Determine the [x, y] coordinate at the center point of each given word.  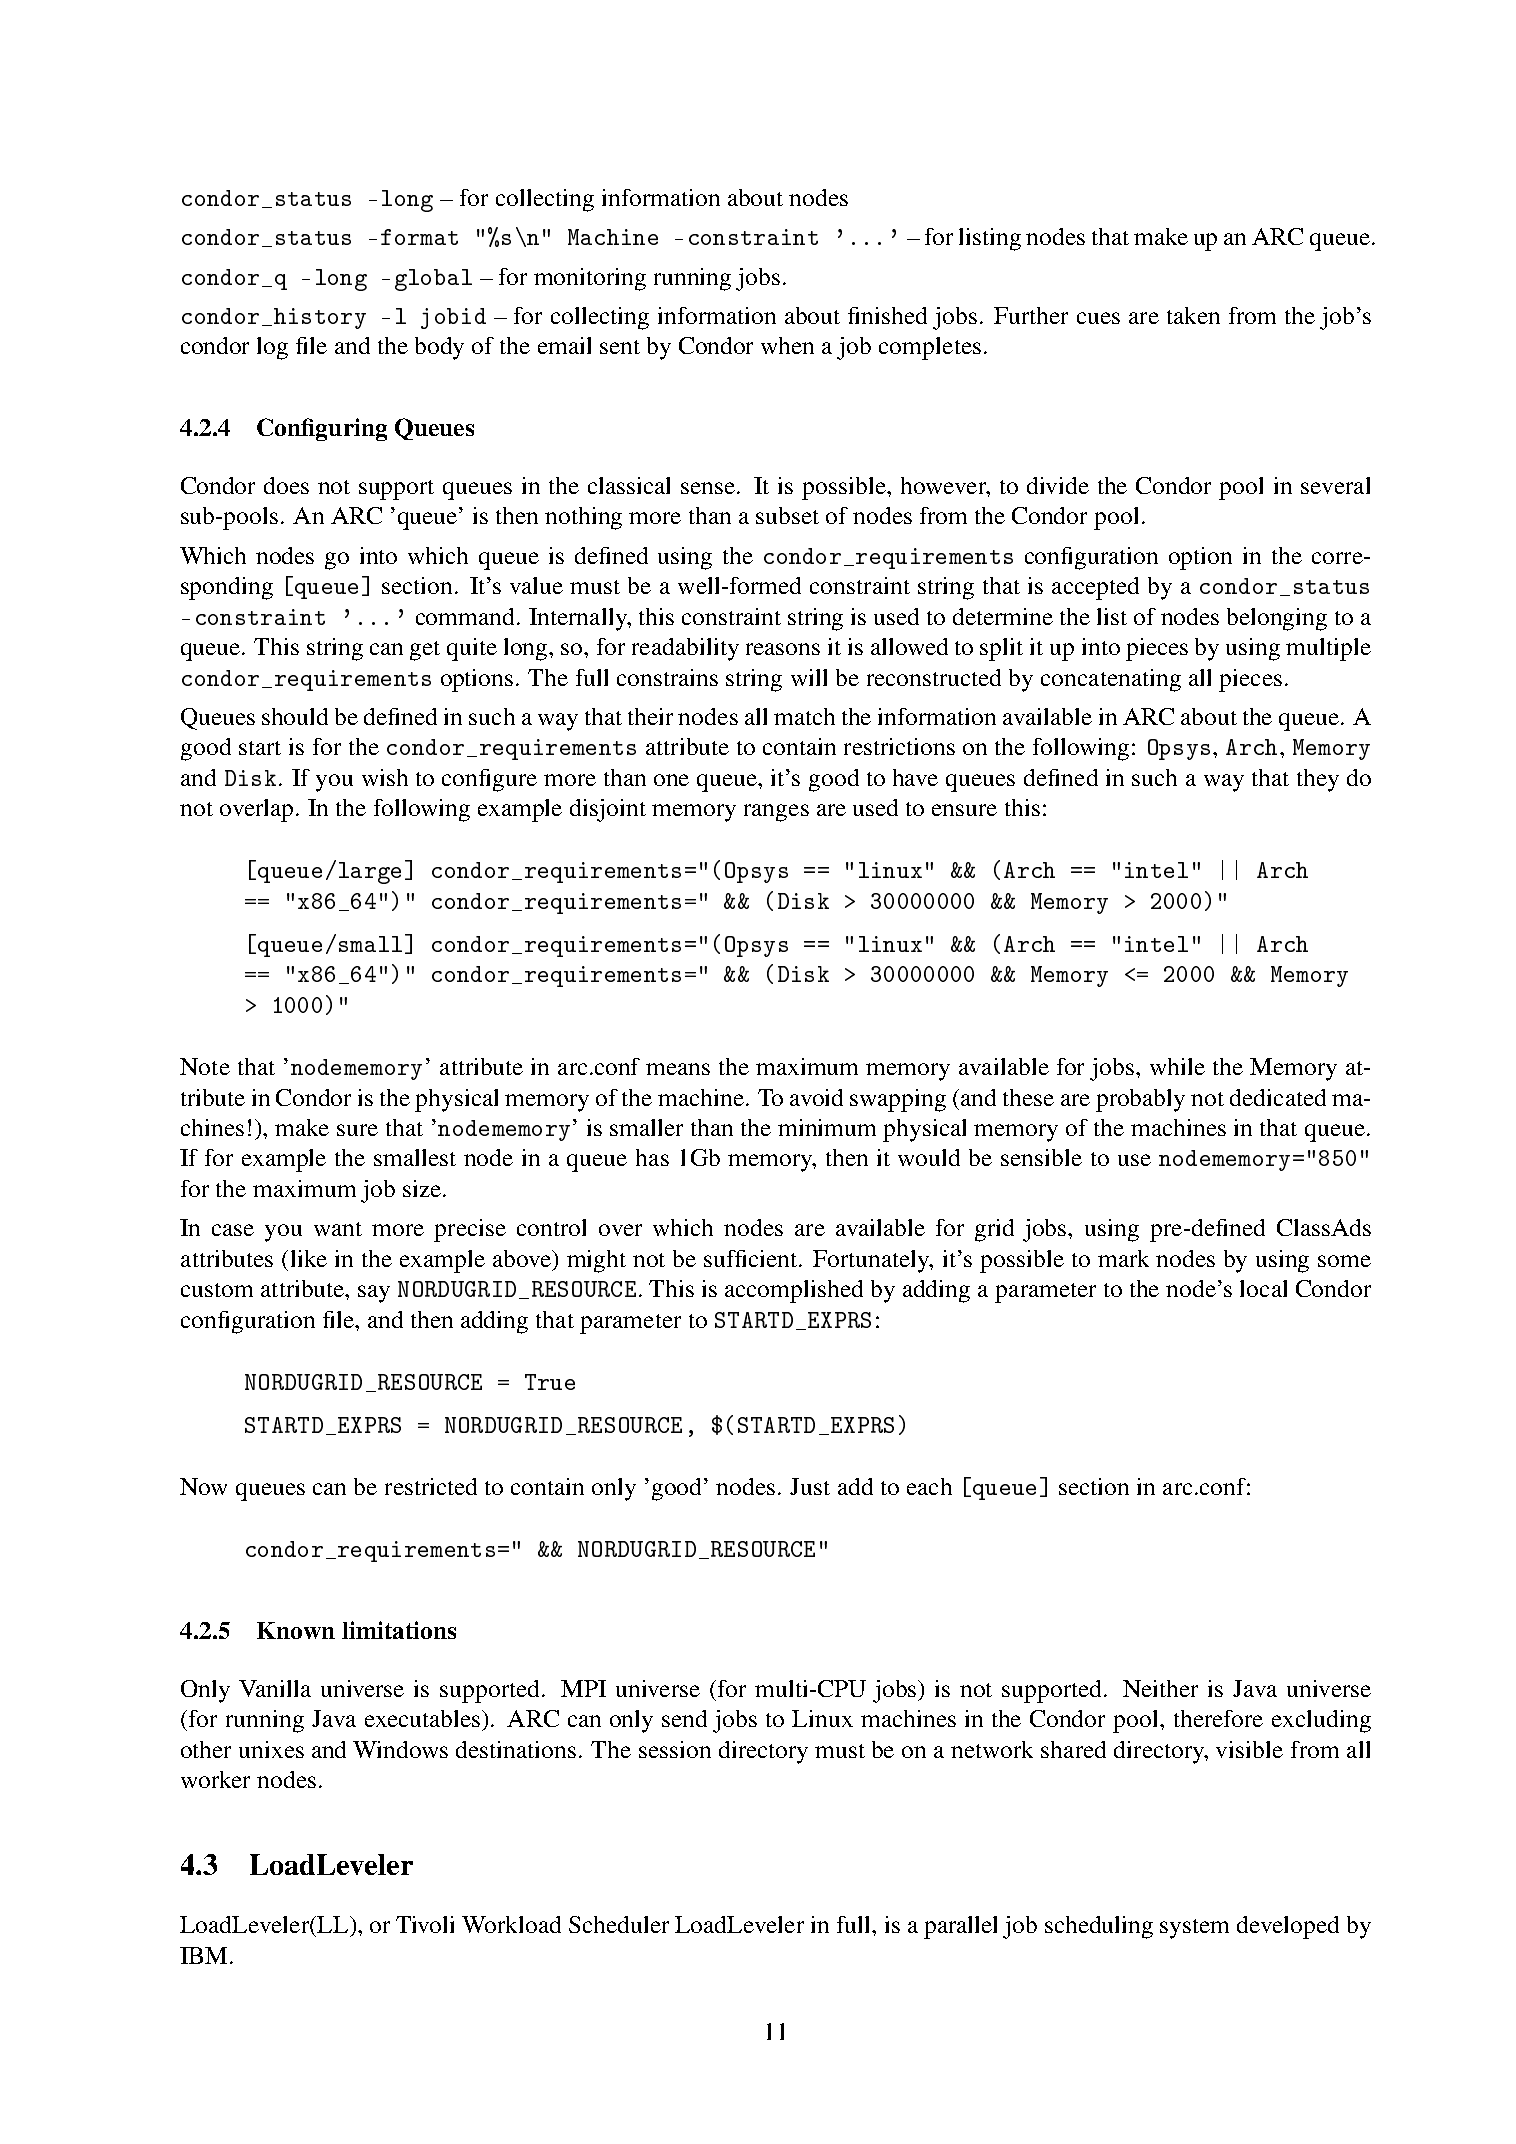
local [1263, 1288]
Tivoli [425, 1924]
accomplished [794, 1291]
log [272, 348]
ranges [776, 813]
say [374, 1294]
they [1318, 780]
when [787, 345]
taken [1193, 315]
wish [385, 777]
